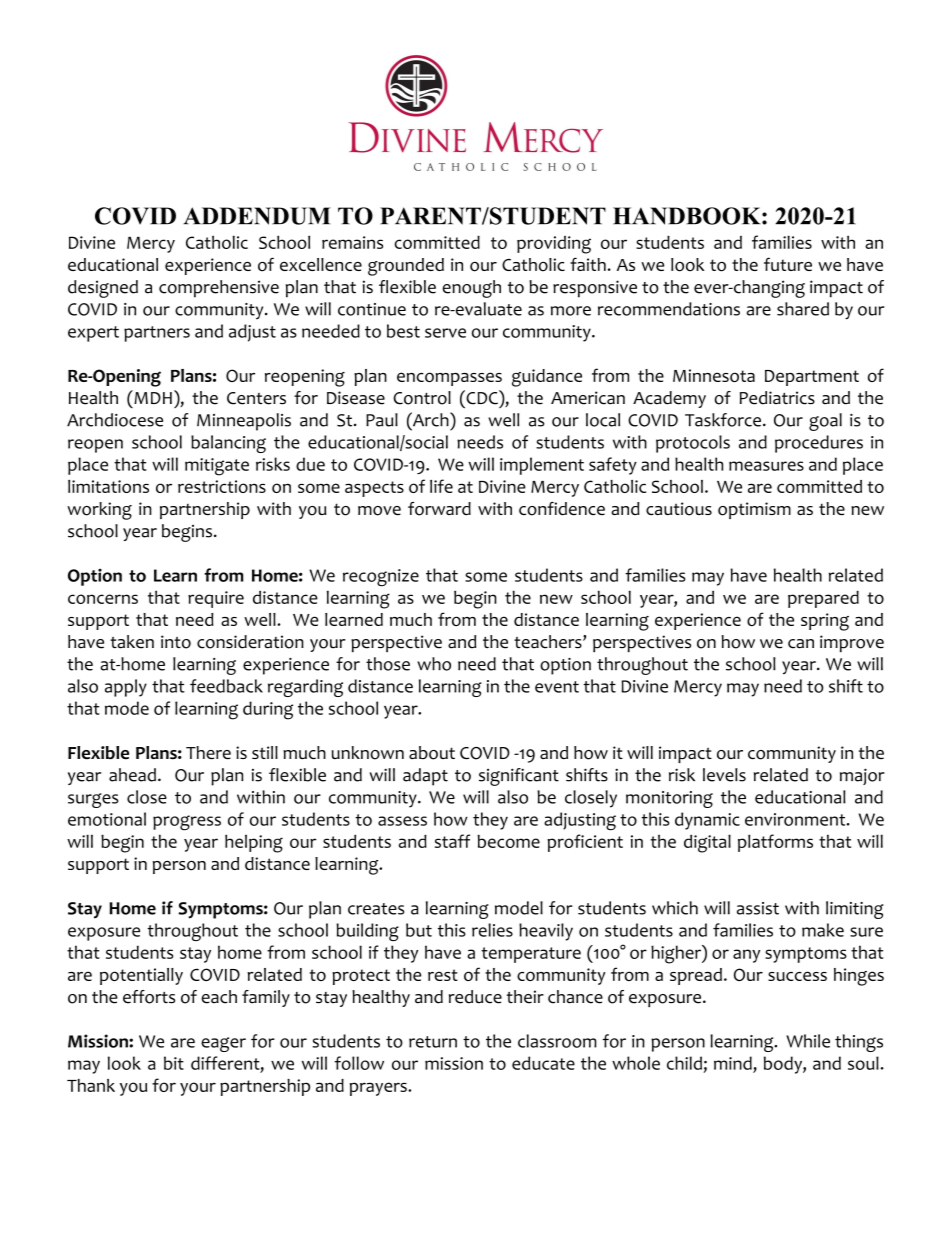  What do you see at coordinates (174, 1063) in the screenshot?
I see `bit` at bounding box center [174, 1063].
